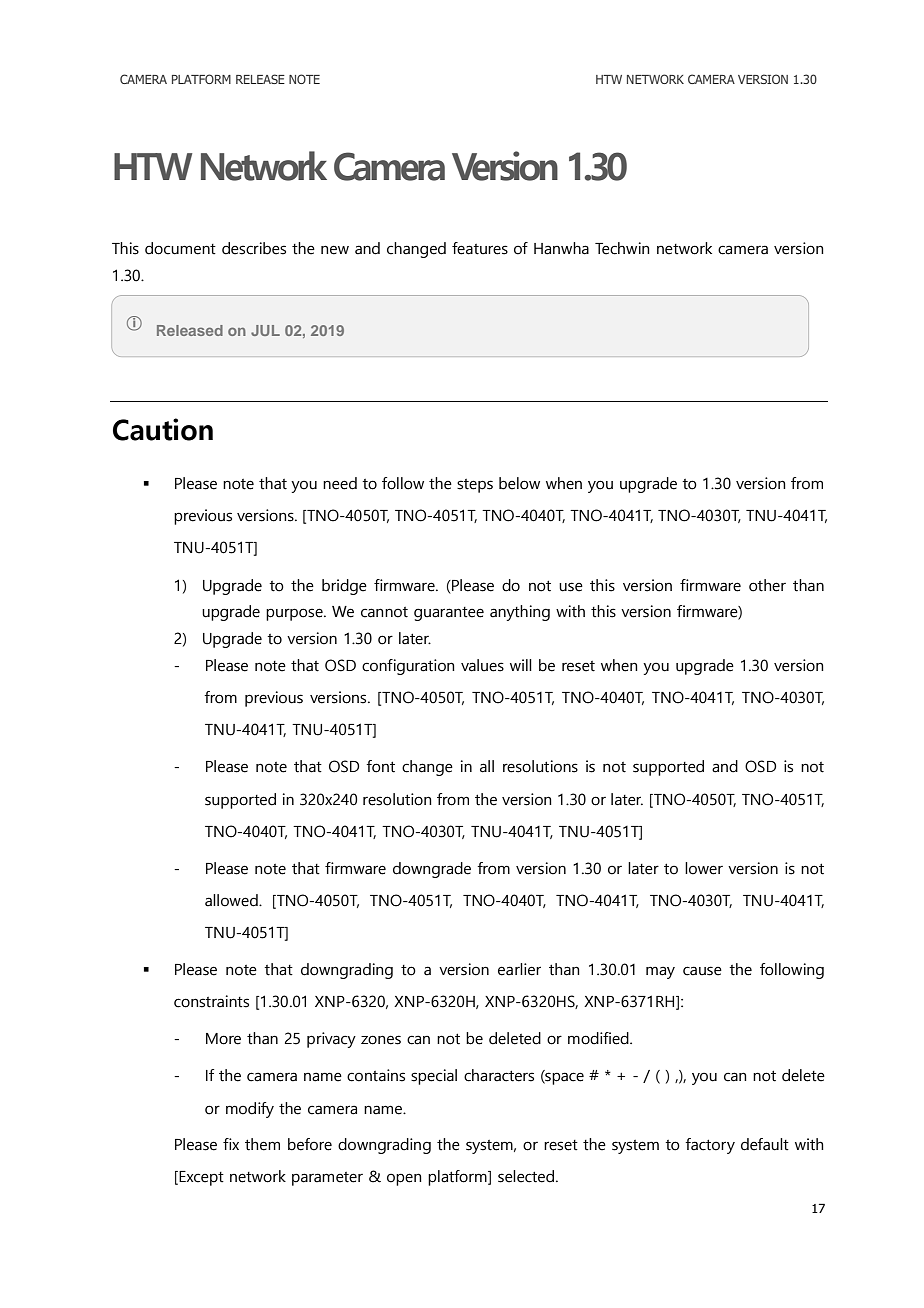 The image size is (924, 1308). Describe the element at coordinates (710, 1146) in the document. I see `factory` at that location.
